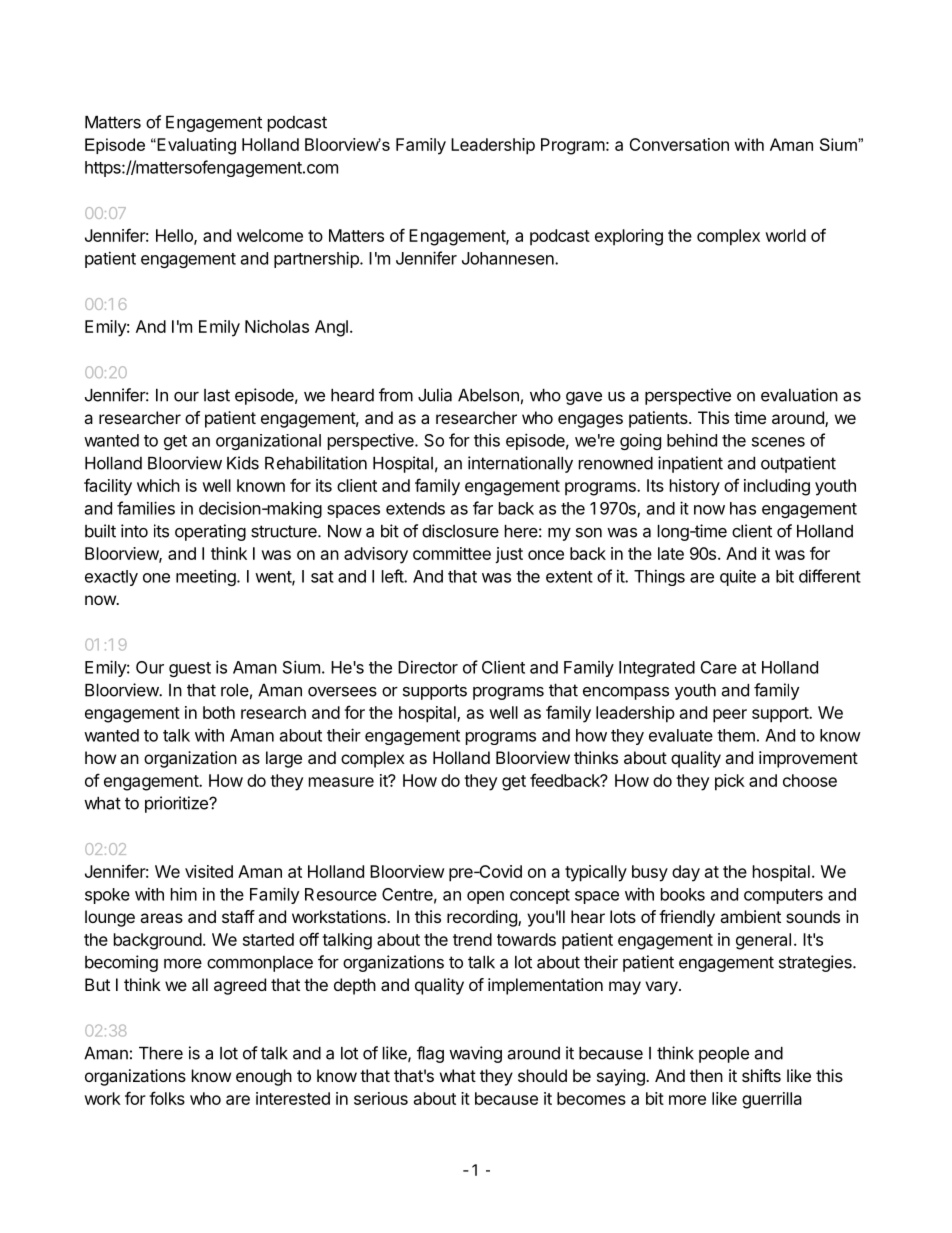  What do you see at coordinates (777, 487) in the screenshot?
I see `including` at bounding box center [777, 487].
